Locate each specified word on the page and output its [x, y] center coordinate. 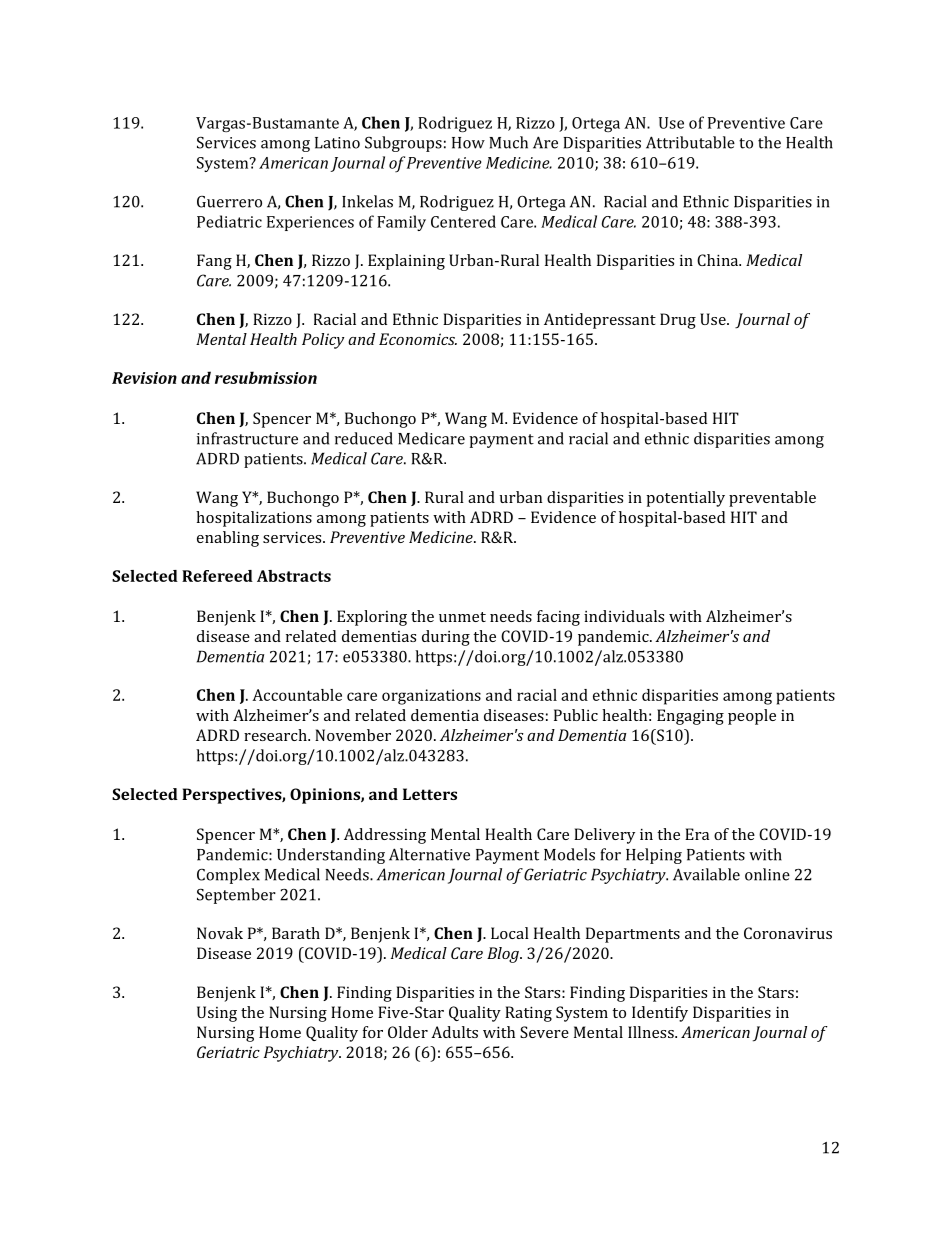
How [468, 143]
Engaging [690, 717]
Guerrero [229, 202]
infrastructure [247, 438]
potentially [685, 499]
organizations [431, 697]
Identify [660, 1014]
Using [217, 1014]
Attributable [690, 142]
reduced [364, 438]
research [276, 735]
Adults [454, 1032]
